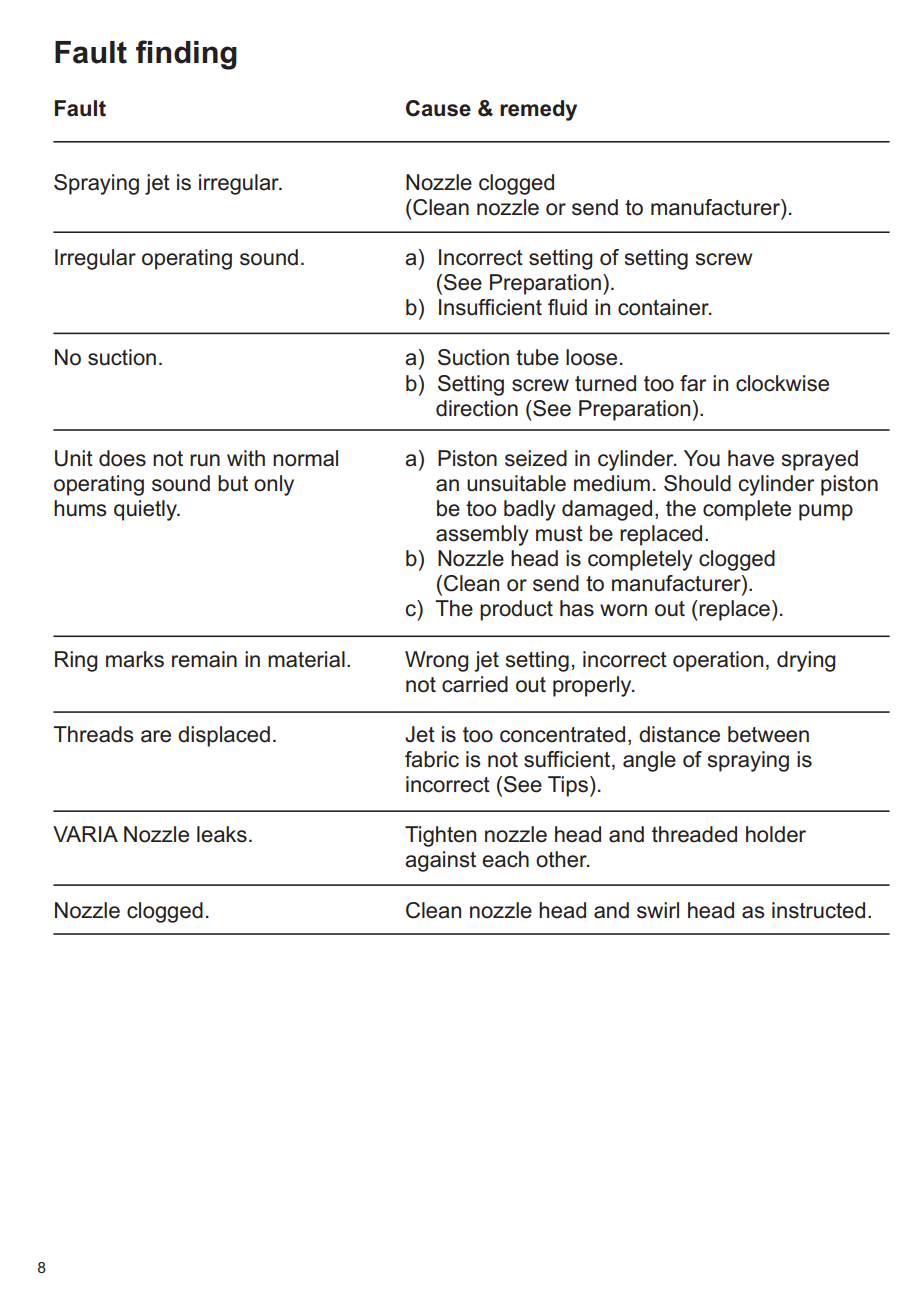  I want to click on Should, so click(697, 483).
